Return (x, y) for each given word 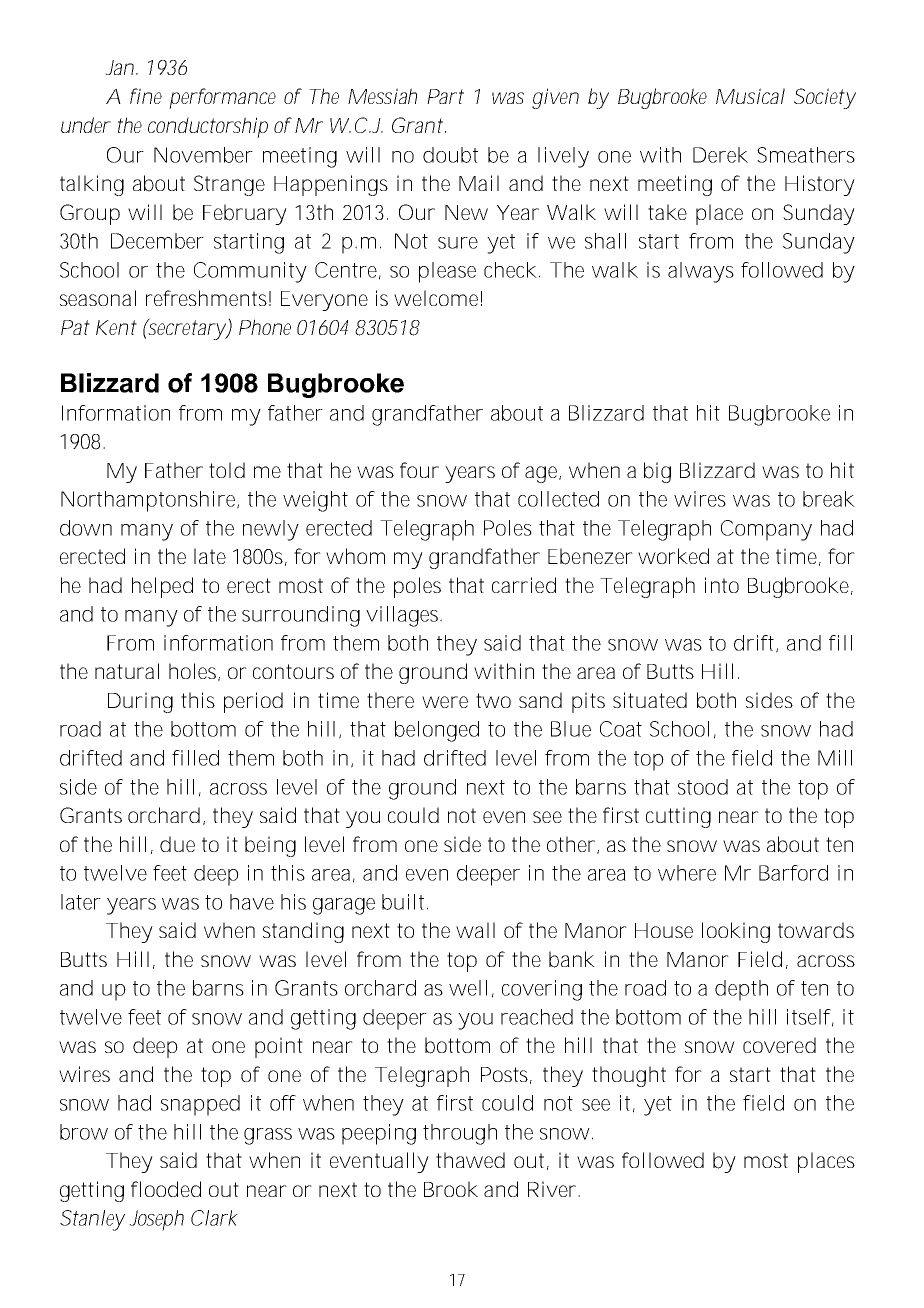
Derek (720, 155)
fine (146, 96)
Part (445, 96)
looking (736, 932)
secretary (187, 329)
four (419, 470)
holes (194, 672)
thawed (470, 1160)
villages (404, 616)
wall (475, 930)
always (701, 272)
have (252, 902)
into (722, 585)
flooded (166, 1189)
